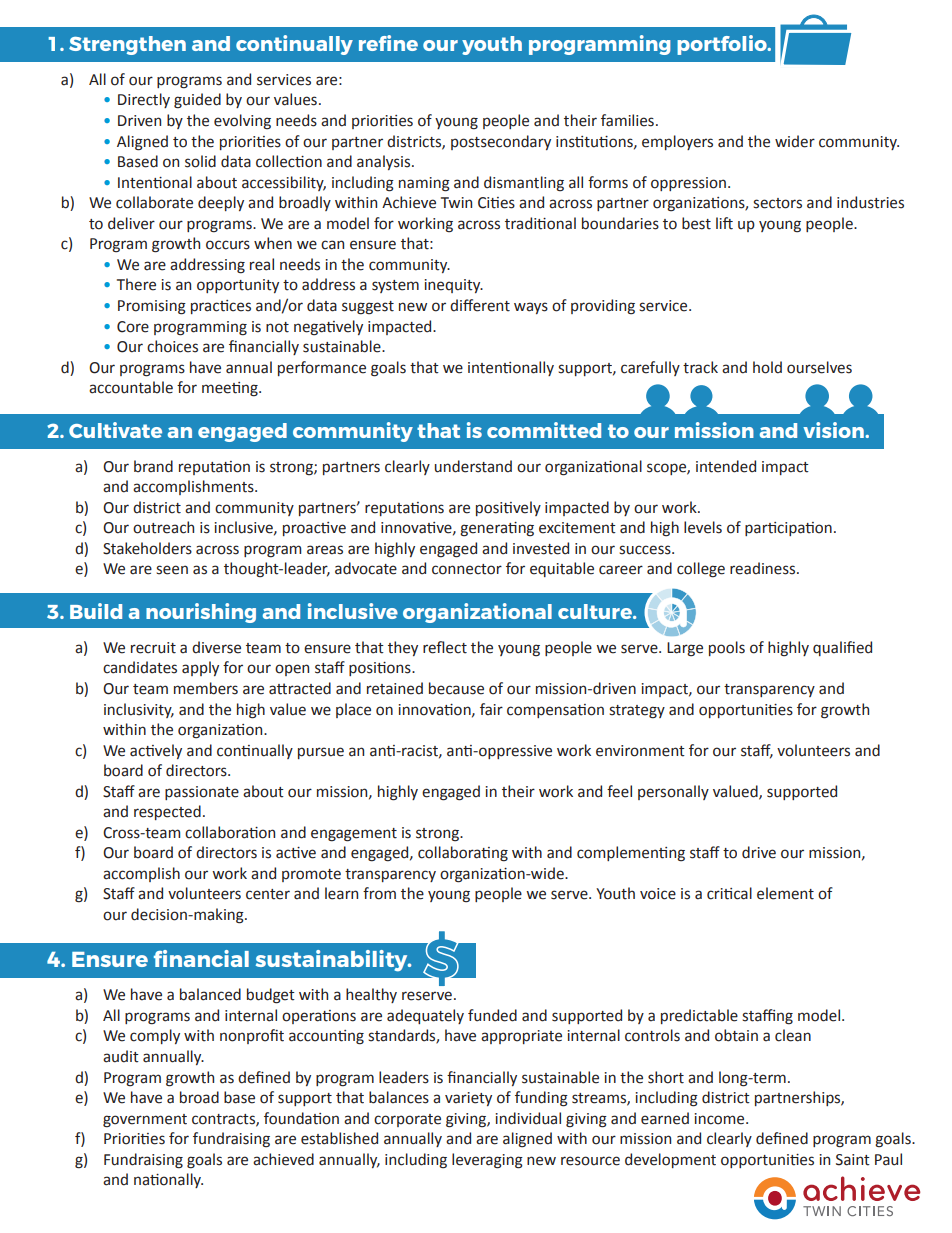  What do you see at coordinates (201, 613) in the page?
I see `nourishing` at bounding box center [201, 613].
